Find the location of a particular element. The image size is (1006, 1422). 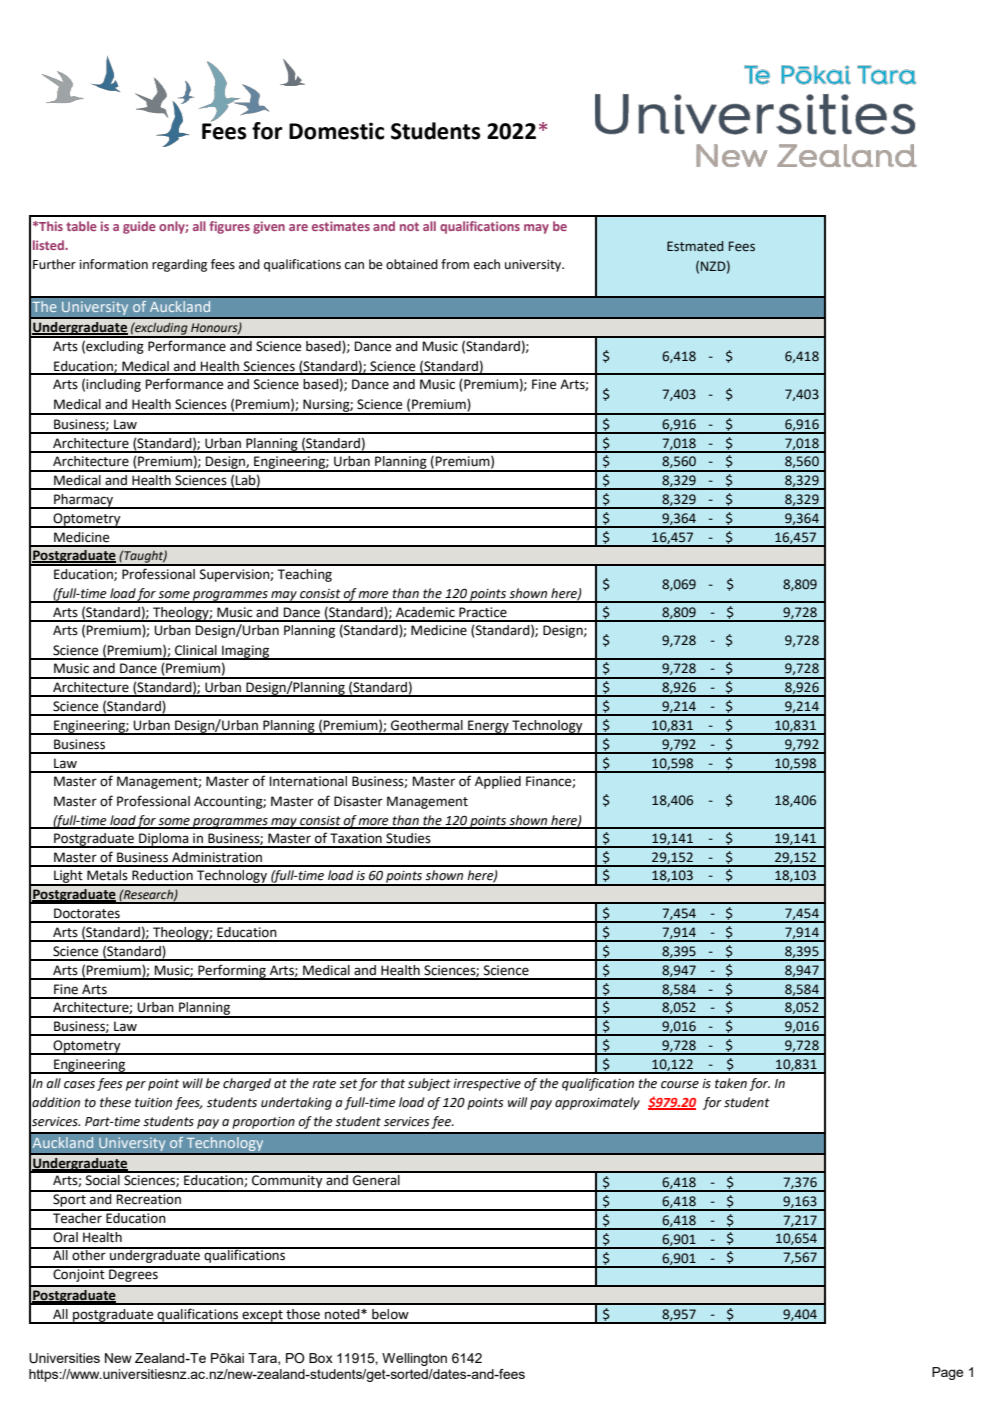

obtained is located at coordinates (412, 264).
